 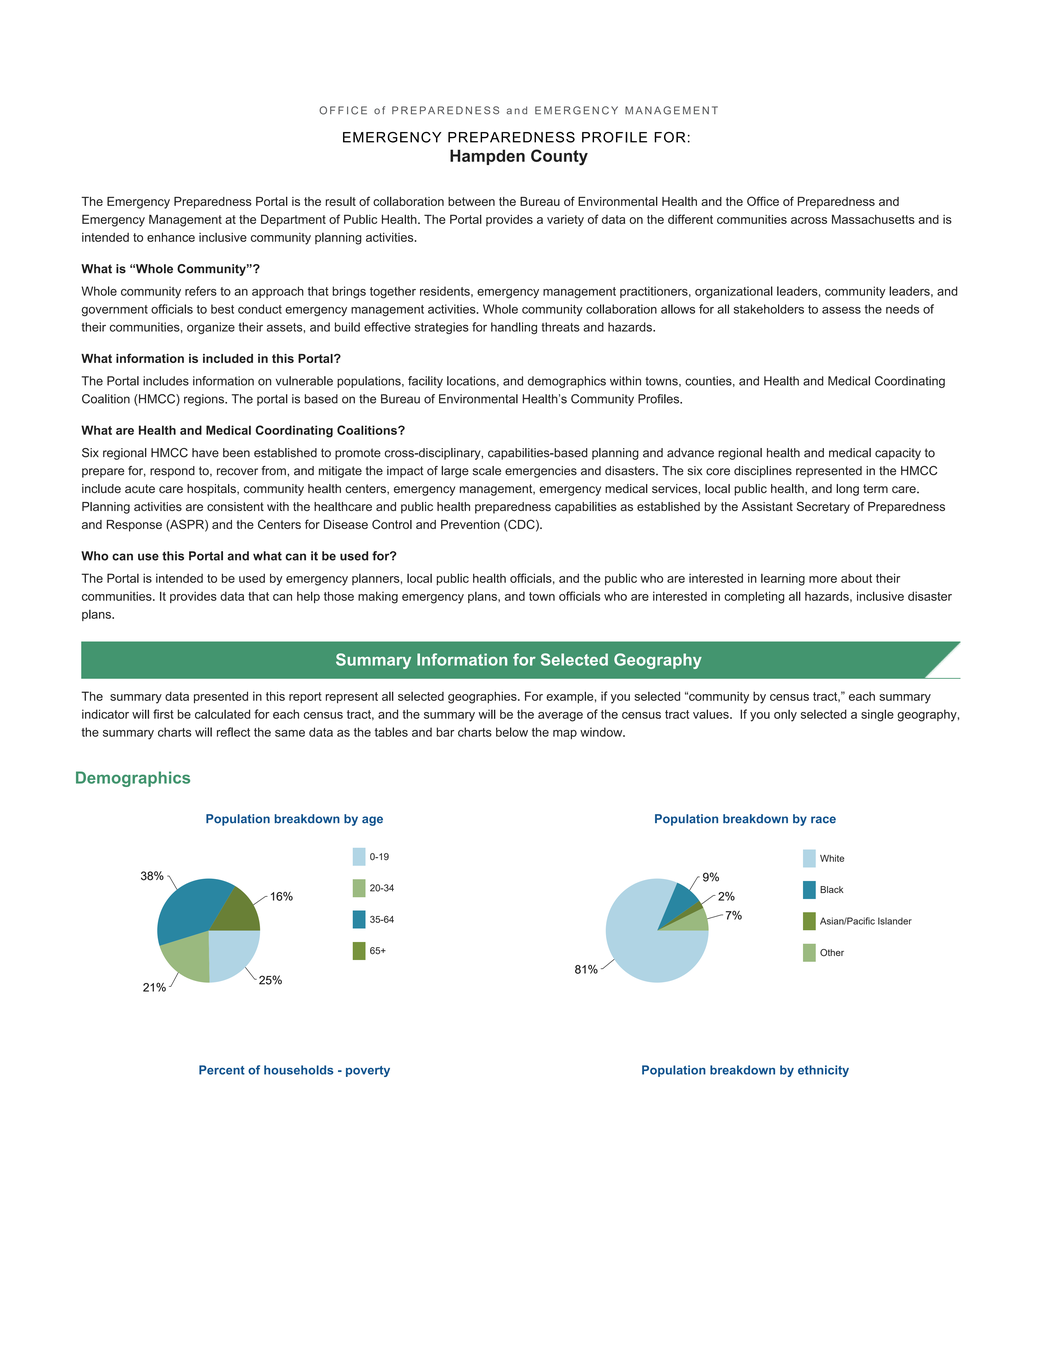 I want to click on between, so click(x=471, y=201).
